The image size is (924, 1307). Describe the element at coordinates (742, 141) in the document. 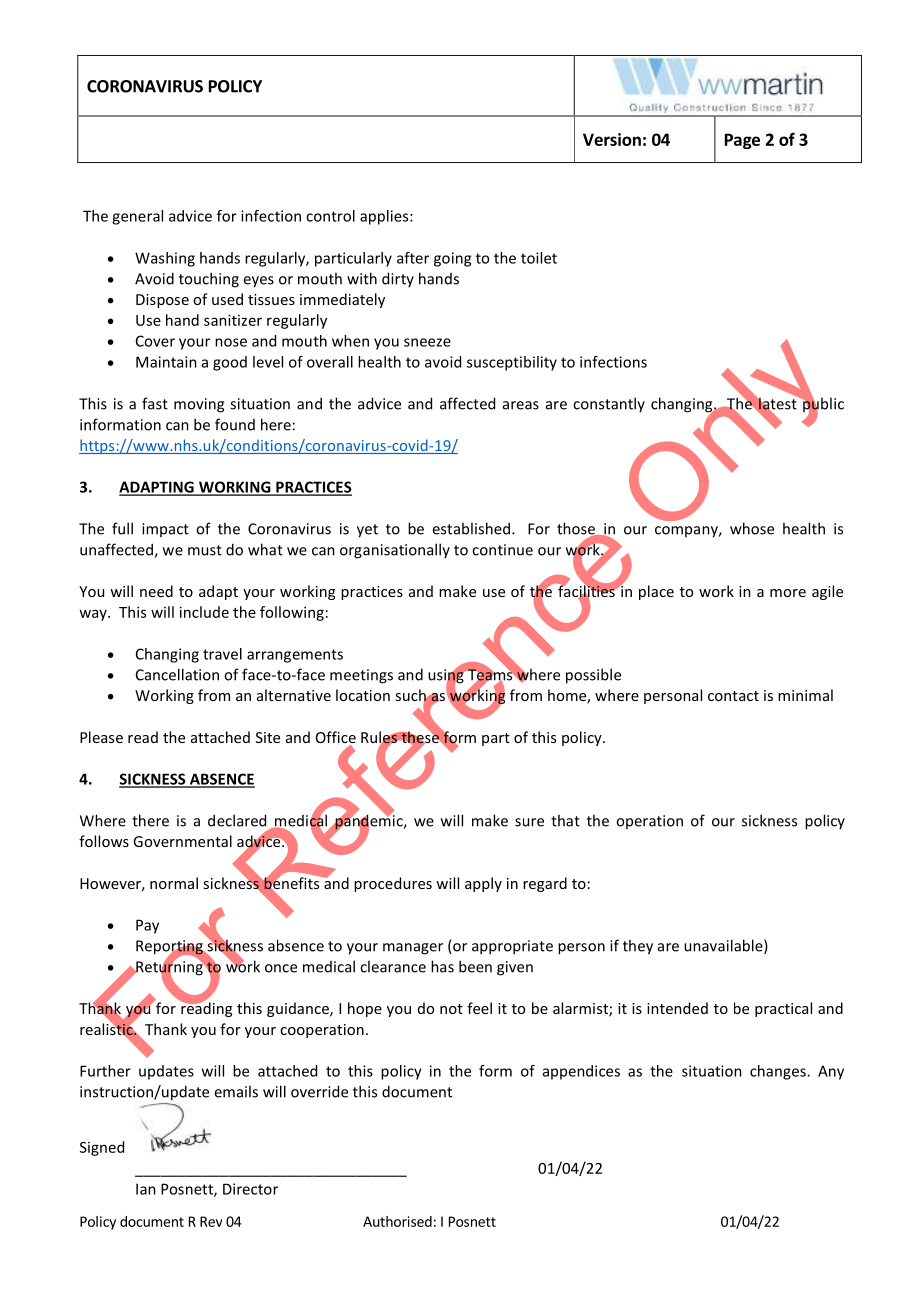

I see `Page` at that location.
